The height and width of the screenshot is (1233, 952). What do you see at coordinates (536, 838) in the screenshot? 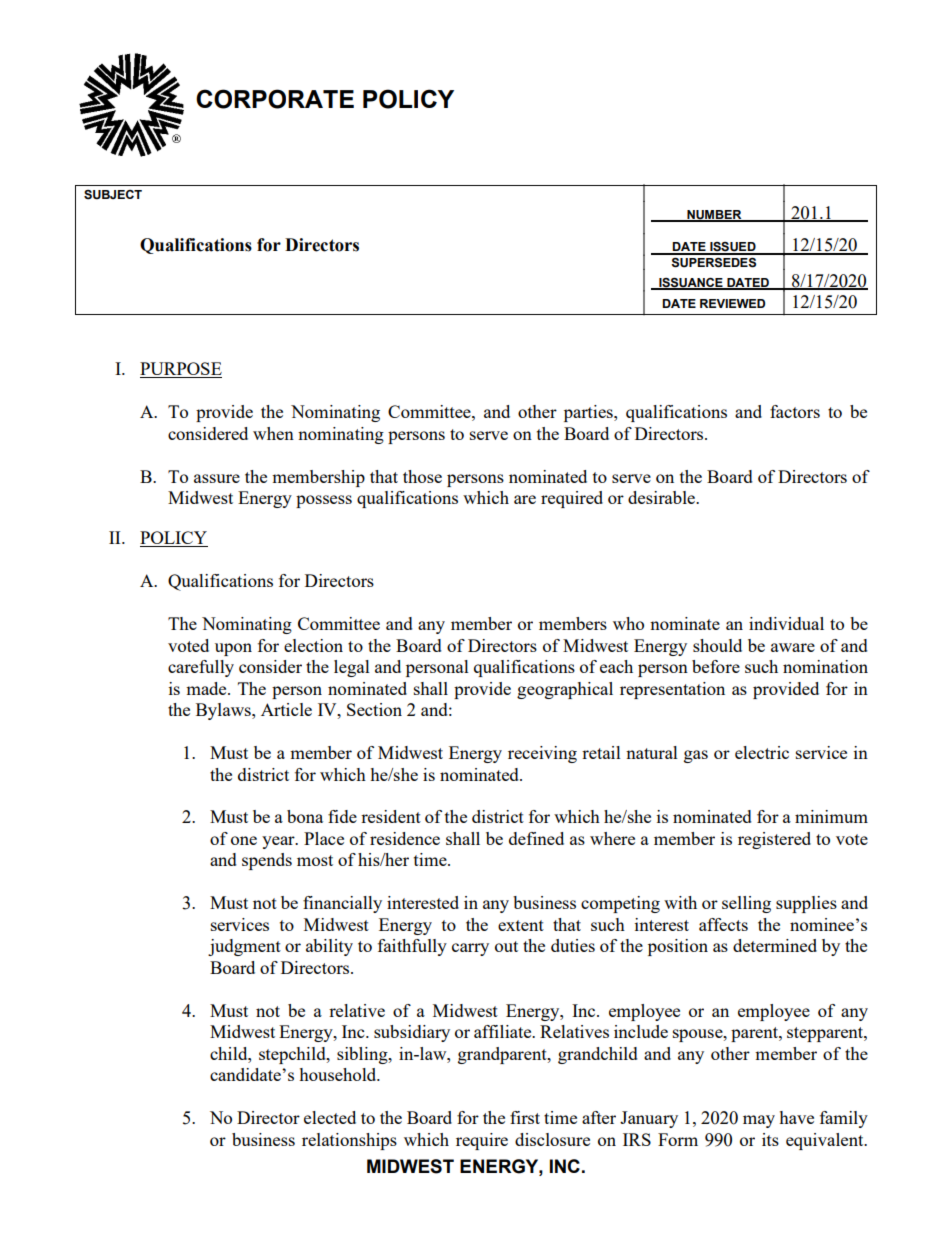
I see `defined` at bounding box center [536, 838].
